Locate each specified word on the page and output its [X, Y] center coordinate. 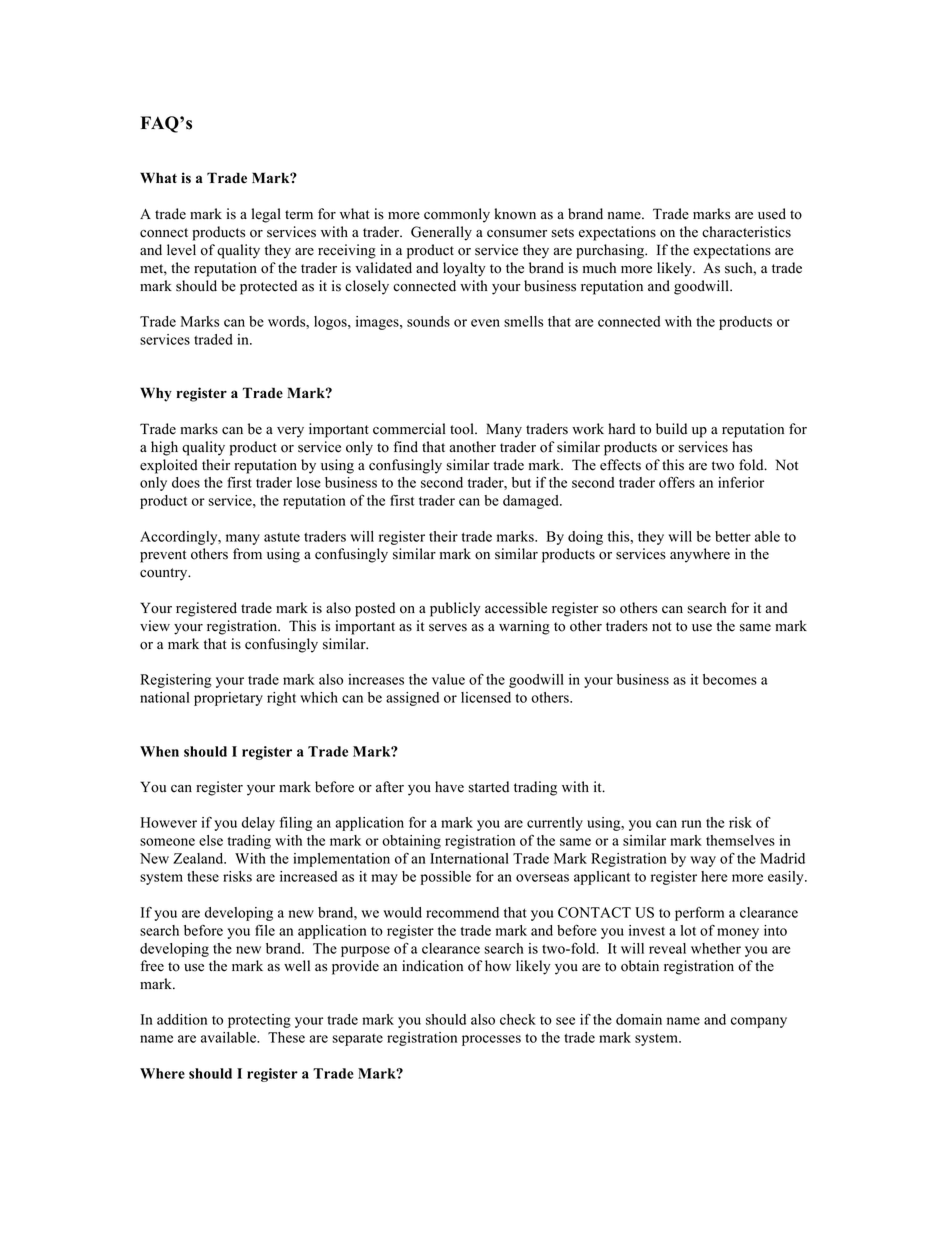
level [181, 250]
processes [491, 1040]
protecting [259, 1021]
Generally [441, 233]
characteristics [746, 232]
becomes [730, 679]
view [155, 626]
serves [448, 628]
